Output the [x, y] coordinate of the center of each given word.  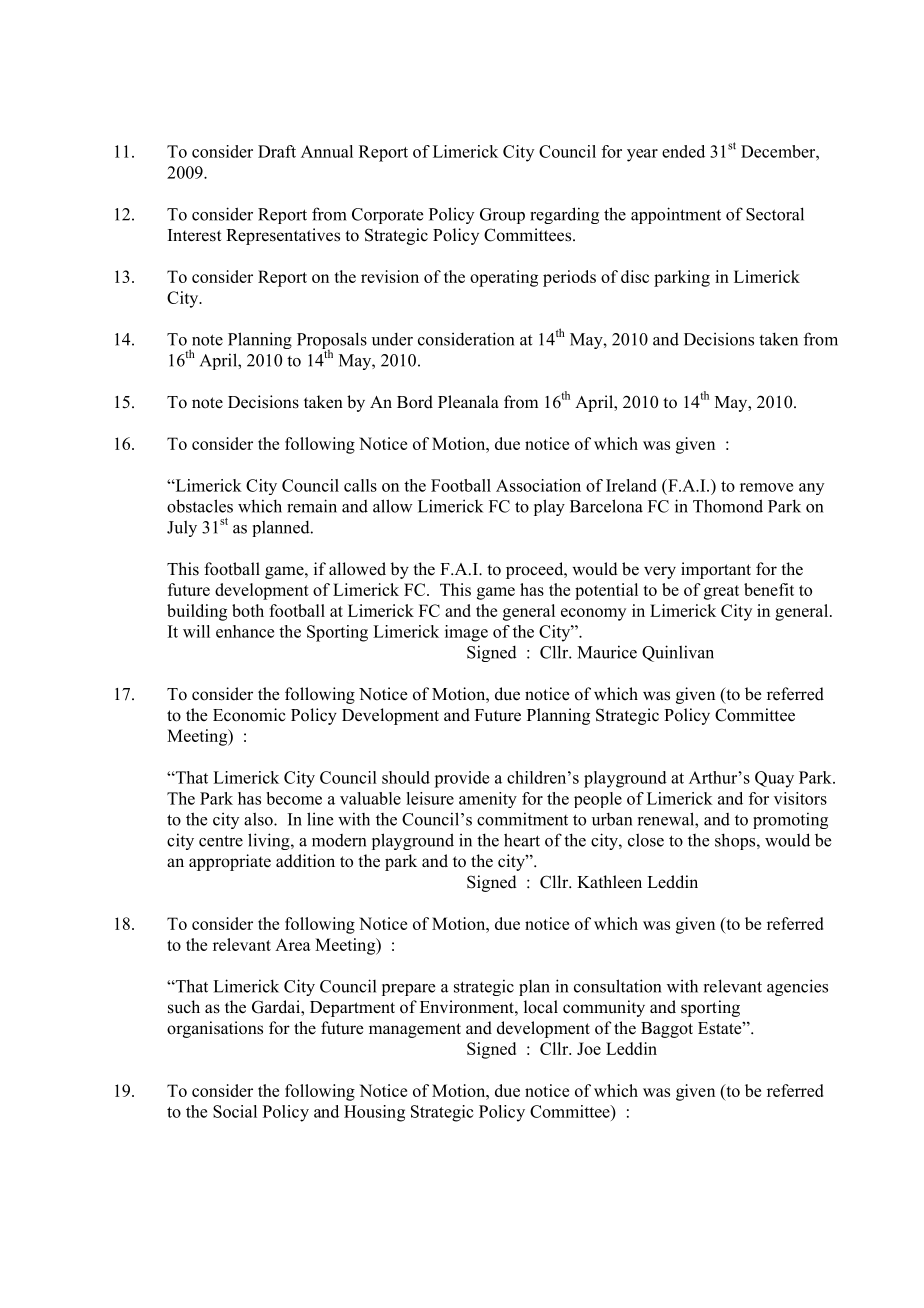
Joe [589, 1048]
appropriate [230, 862]
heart [522, 840]
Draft [277, 151]
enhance [245, 631]
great [721, 592]
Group [502, 216]
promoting [790, 820]
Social [235, 1111]
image [466, 633]
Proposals [332, 342]
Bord [415, 402]
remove [766, 487]
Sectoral [775, 214]
